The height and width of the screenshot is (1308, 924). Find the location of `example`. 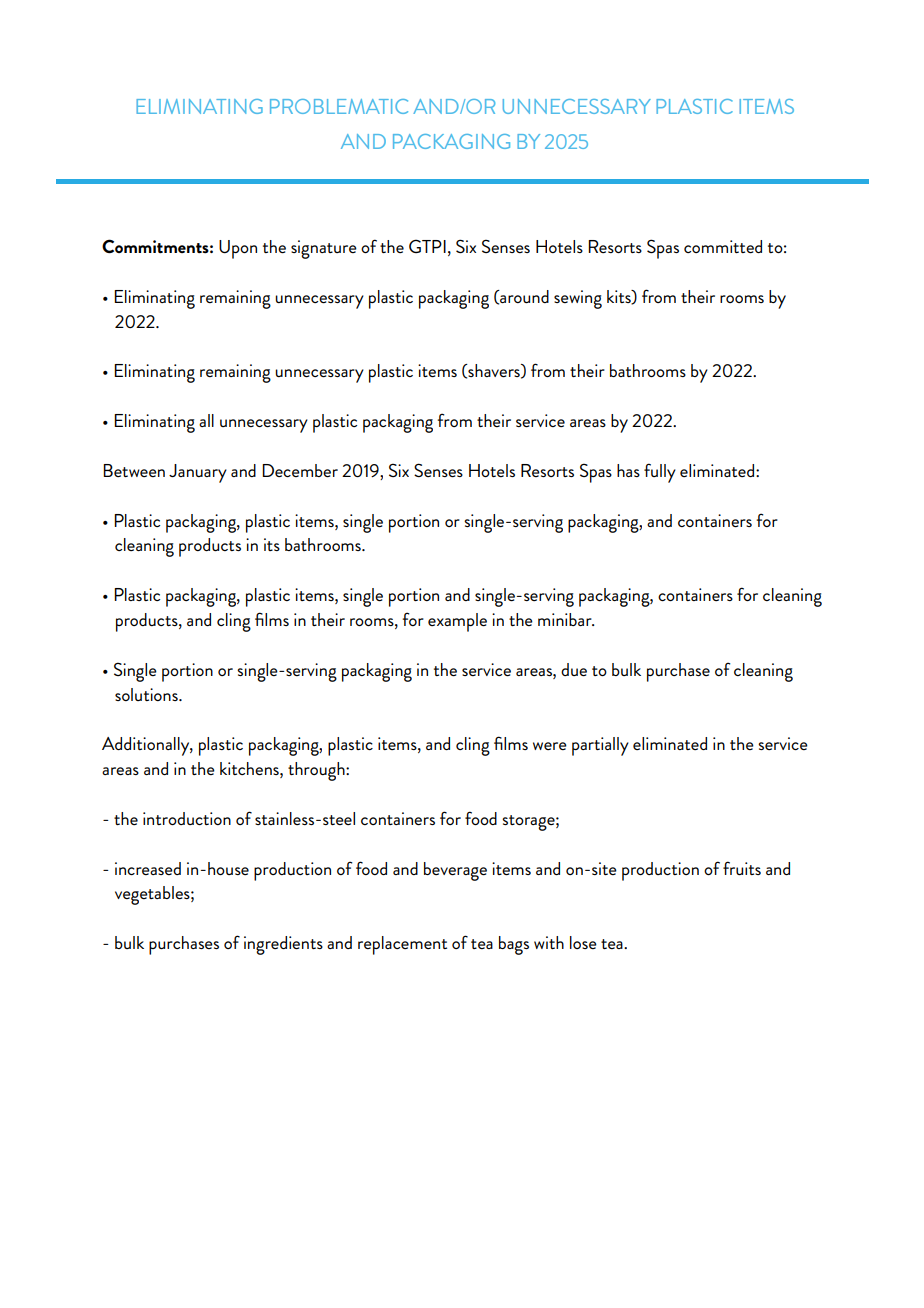

example is located at coordinates (457, 622).
